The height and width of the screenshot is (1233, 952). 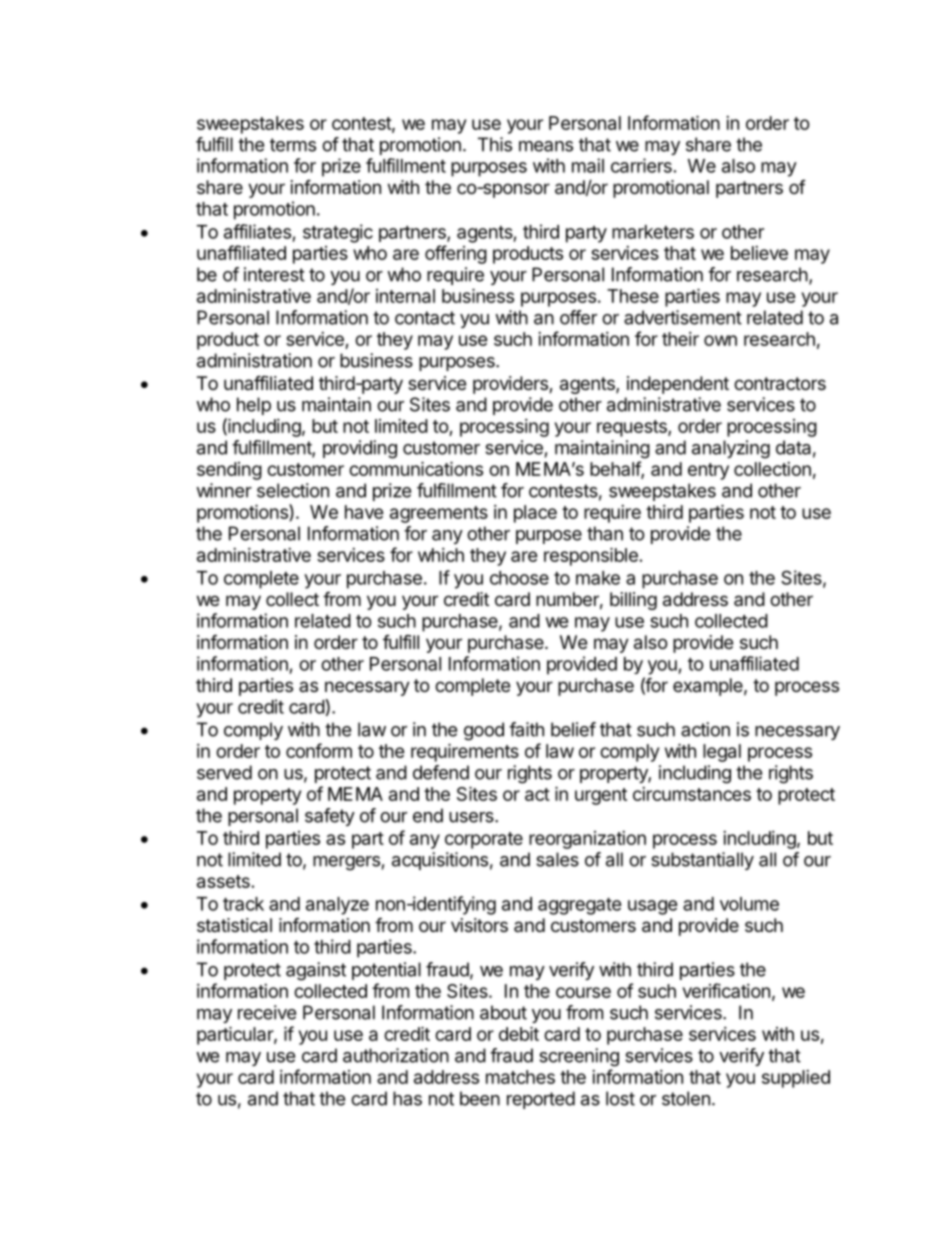 I want to click on terms, so click(x=293, y=145).
